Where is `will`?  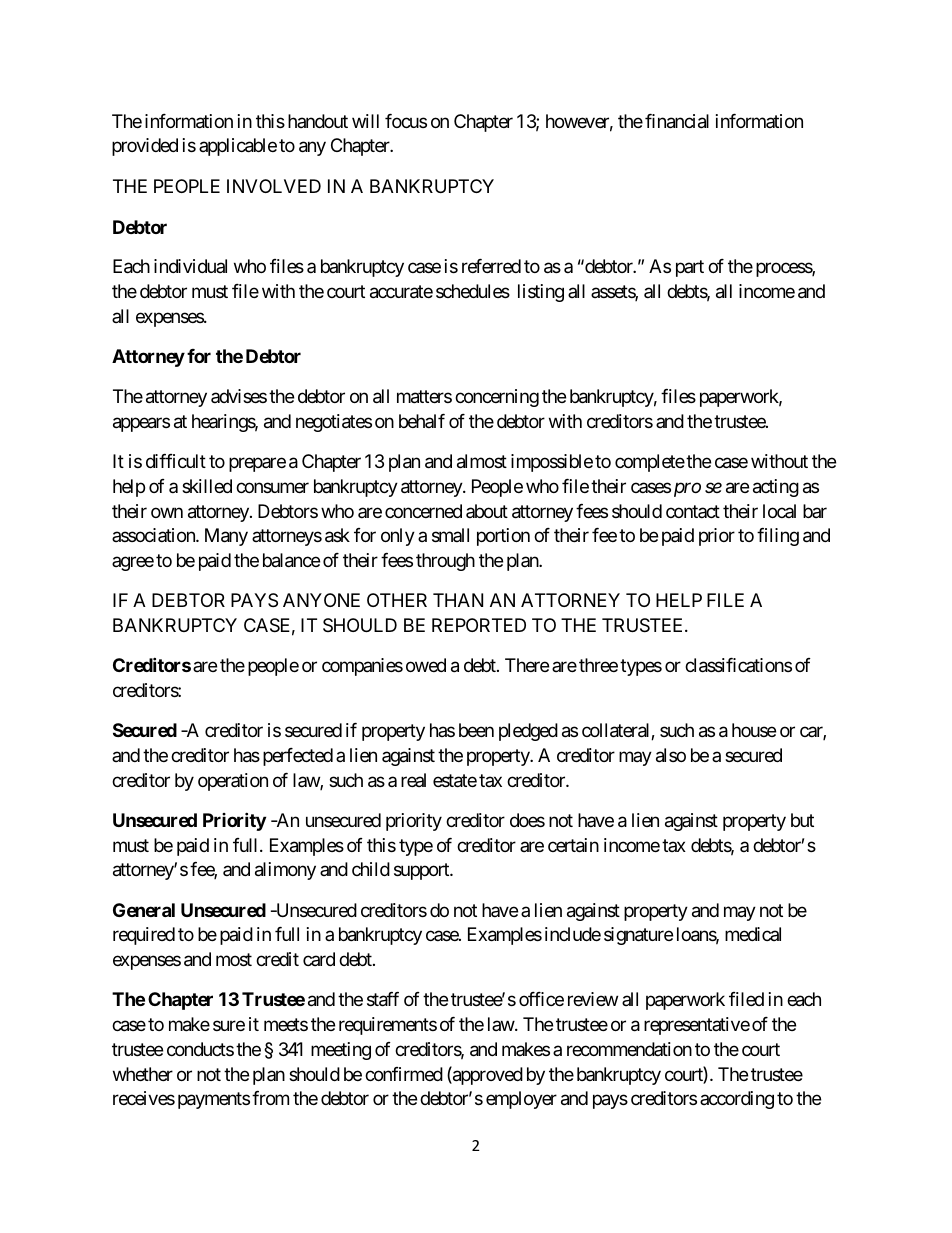
will is located at coordinates (365, 121).
